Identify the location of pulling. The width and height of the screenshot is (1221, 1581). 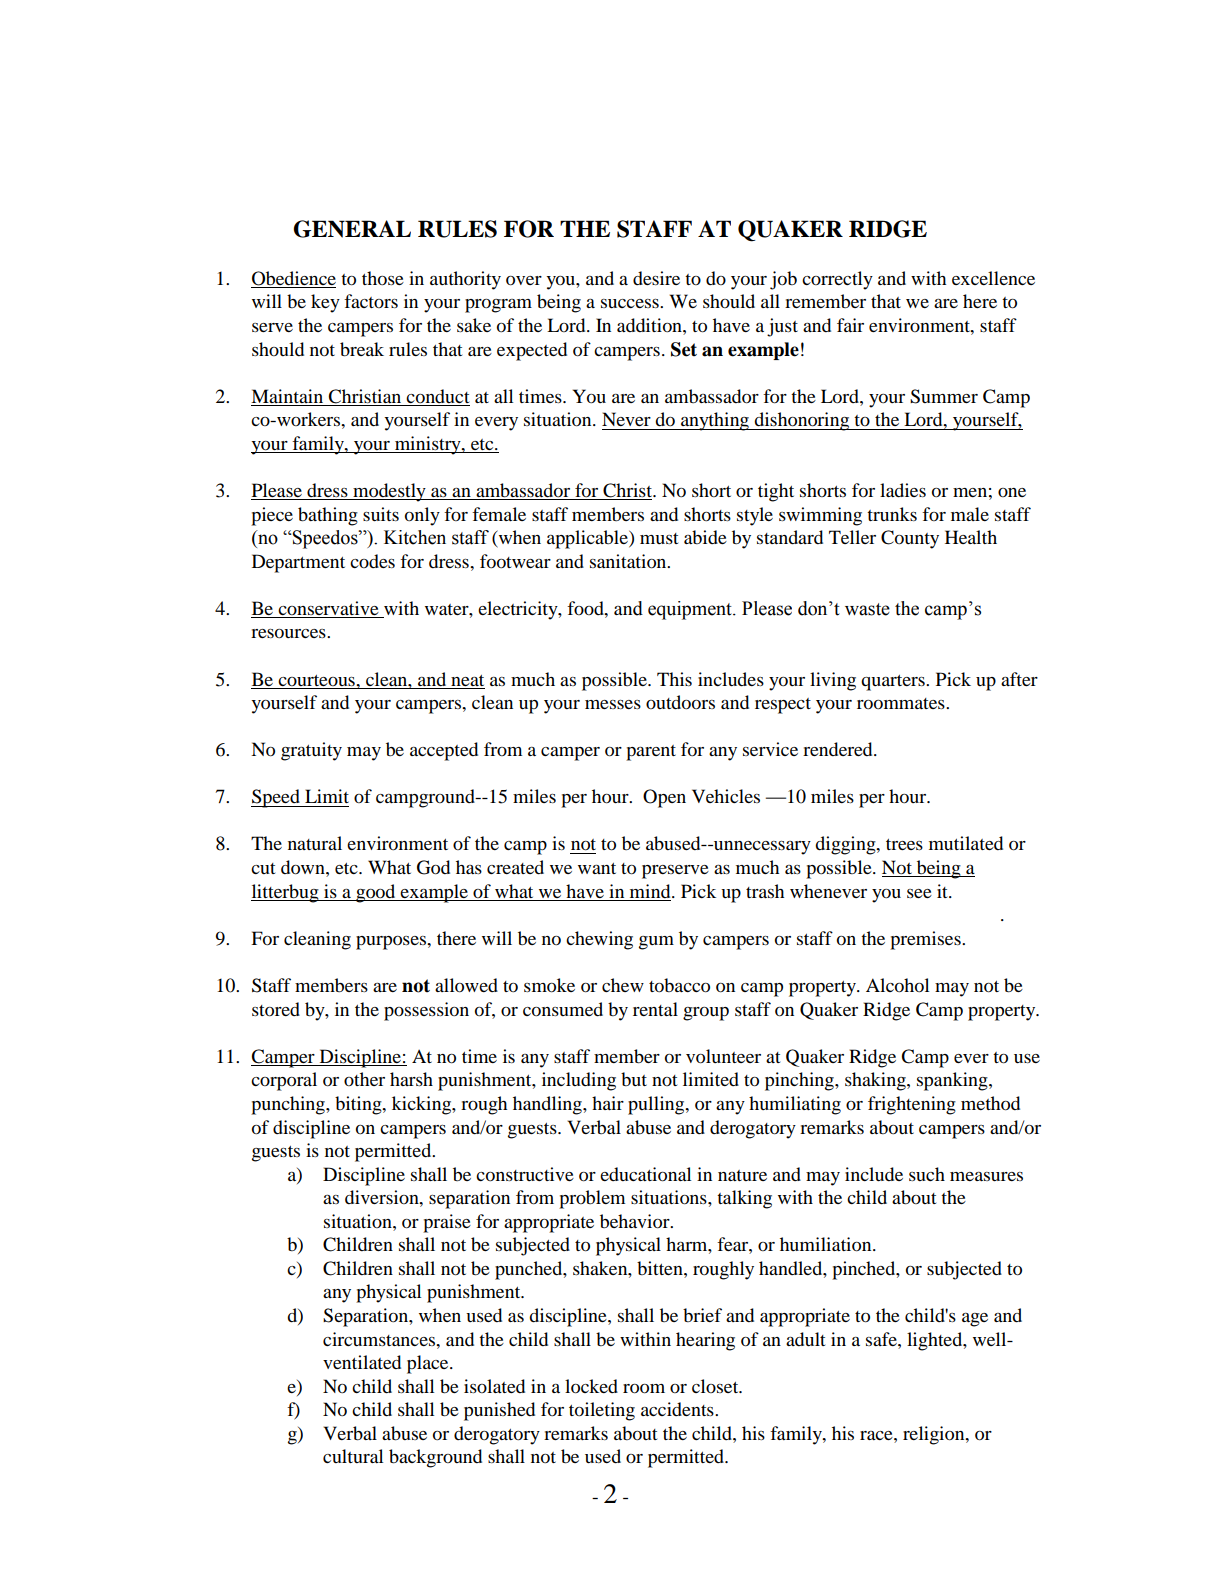
(657, 1105).
